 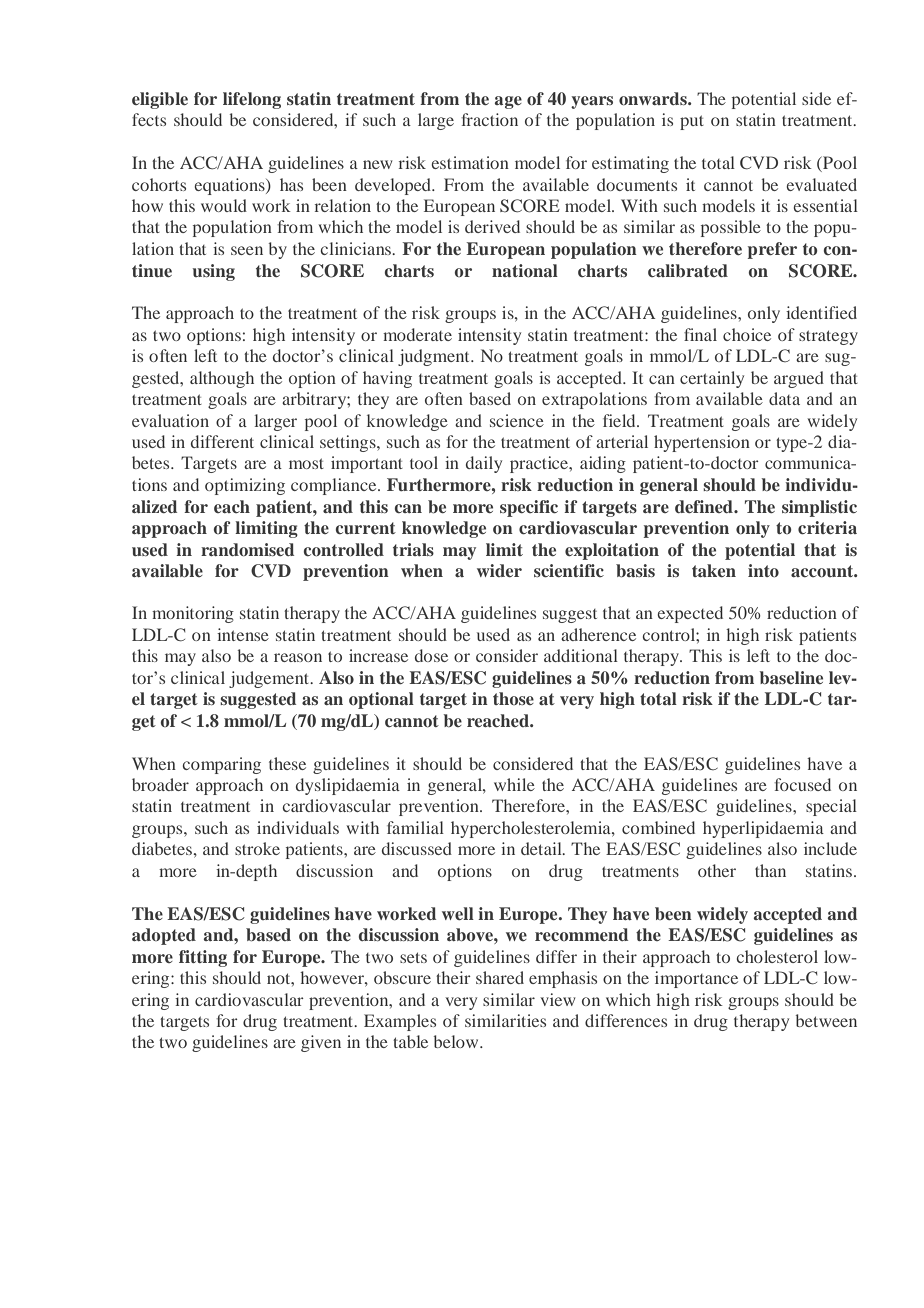 I want to click on those, so click(x=513, y=698).
